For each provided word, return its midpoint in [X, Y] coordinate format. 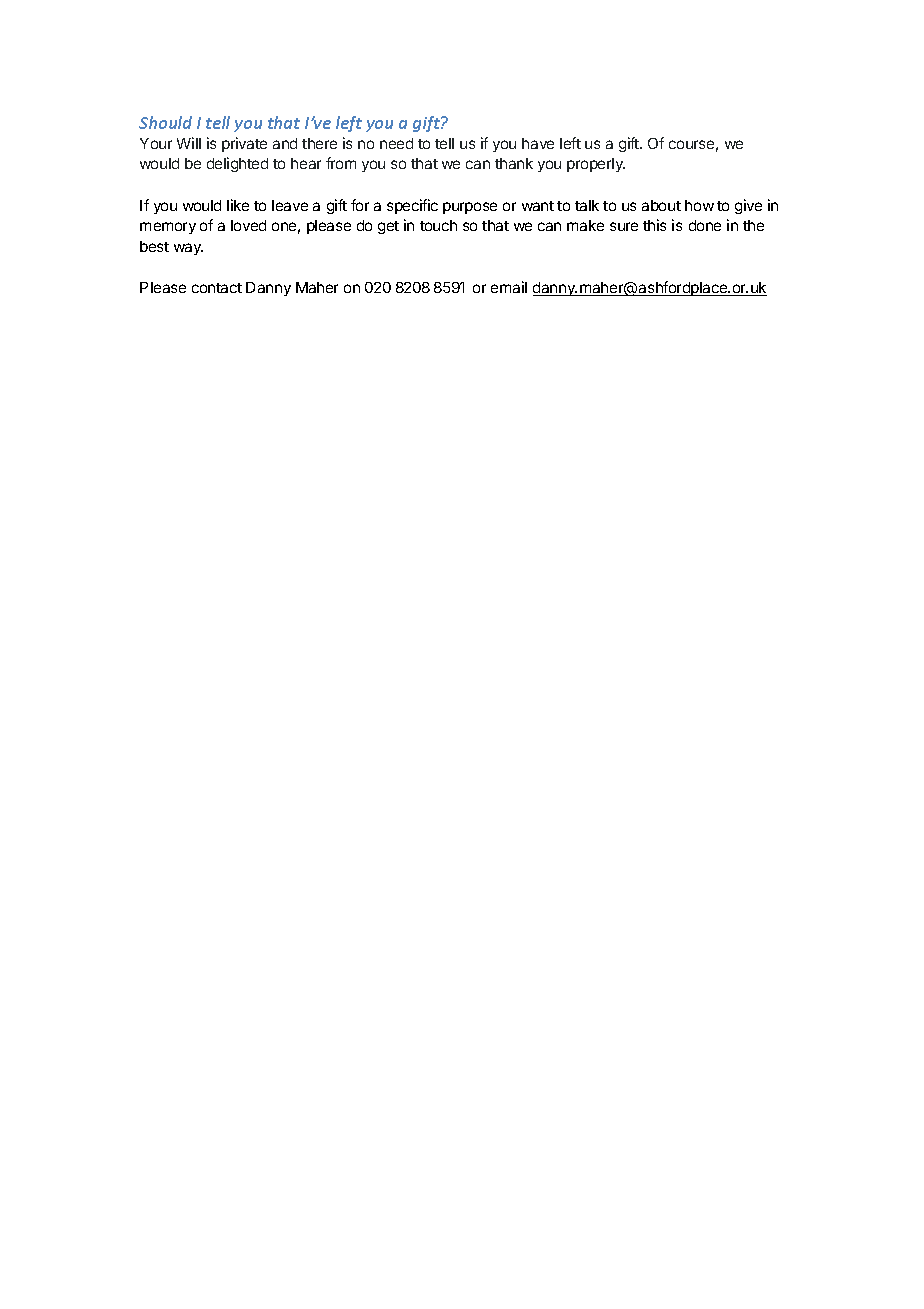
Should [165, 122]
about [661, 205]
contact [217, 288]
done [705, 225]
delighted [237, 164]
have [538, 143]
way [188, 249]
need [396, 143]
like [238, 205]
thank [514, 163]
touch [438, 225]
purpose [470, 208]
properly [596, 165]
